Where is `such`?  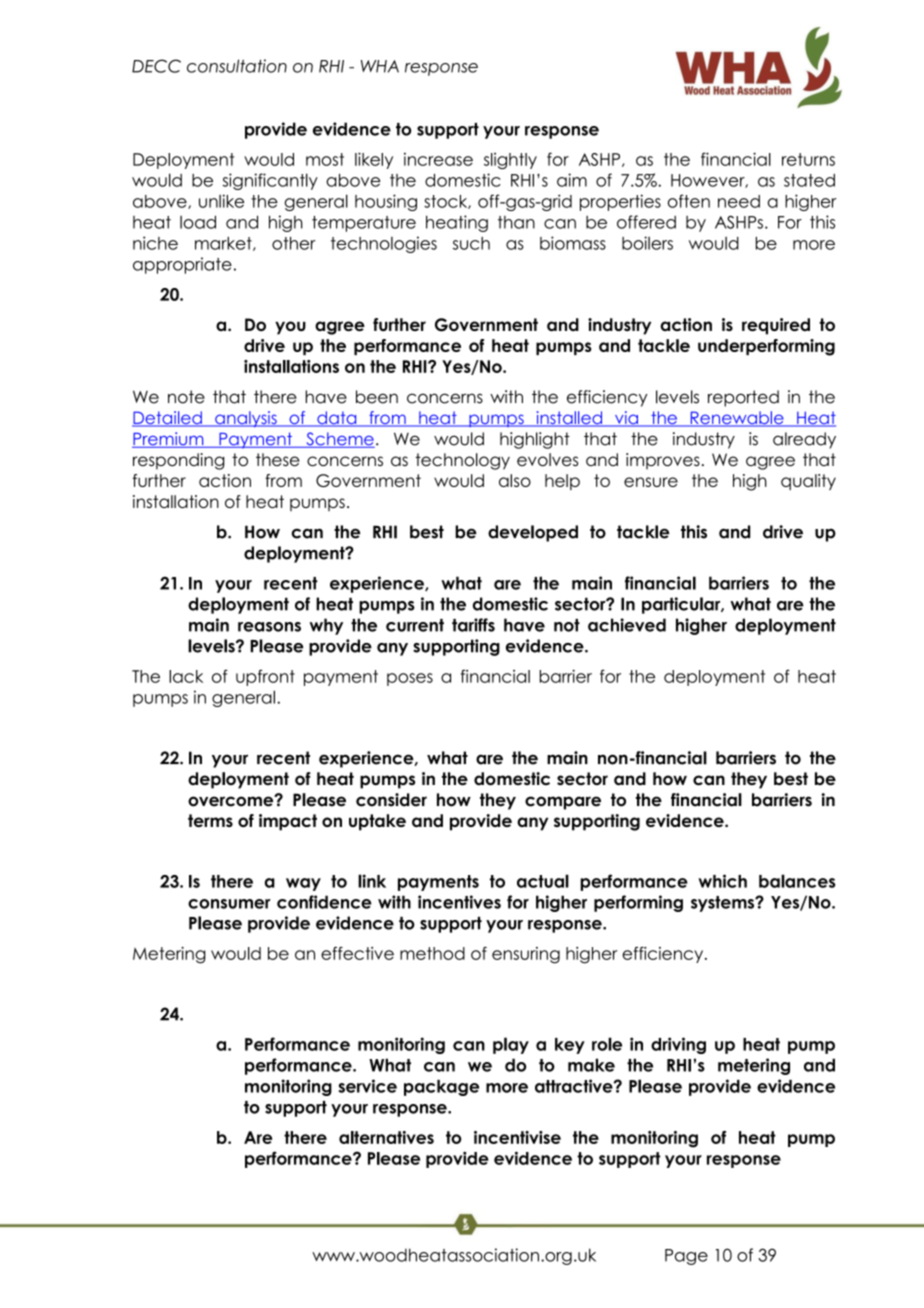
such is located at coordinates (471, 243).
